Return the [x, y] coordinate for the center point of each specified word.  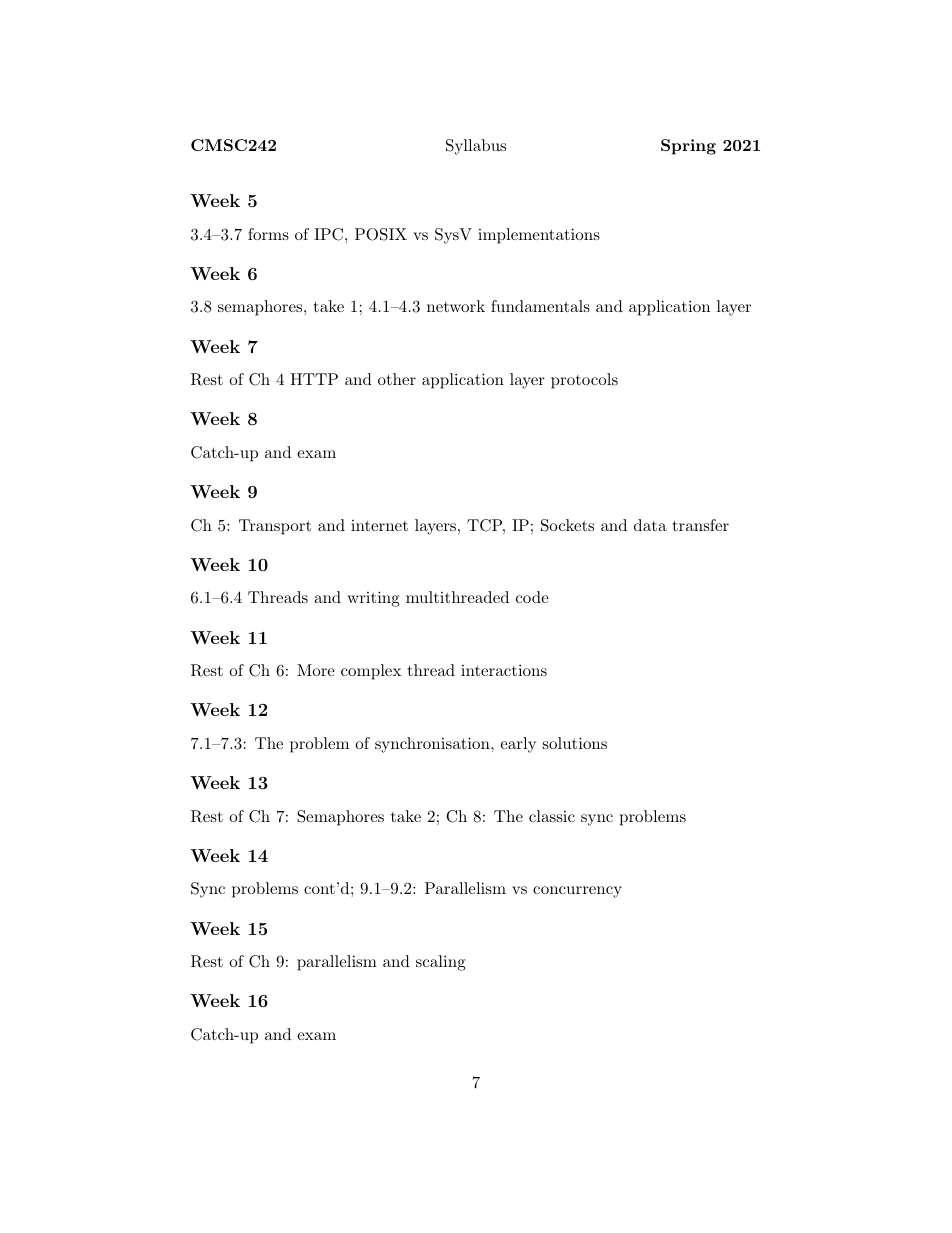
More [316, 670]
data [650, 525]
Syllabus [476, 147]
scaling [441, 963]
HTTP [314, 379]
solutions [575, 743]
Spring [688, 147]
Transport [275, 527]
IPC [328, 234]
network [456, 306]
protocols [584, 381]
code [532, 597]
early [518, 745]
